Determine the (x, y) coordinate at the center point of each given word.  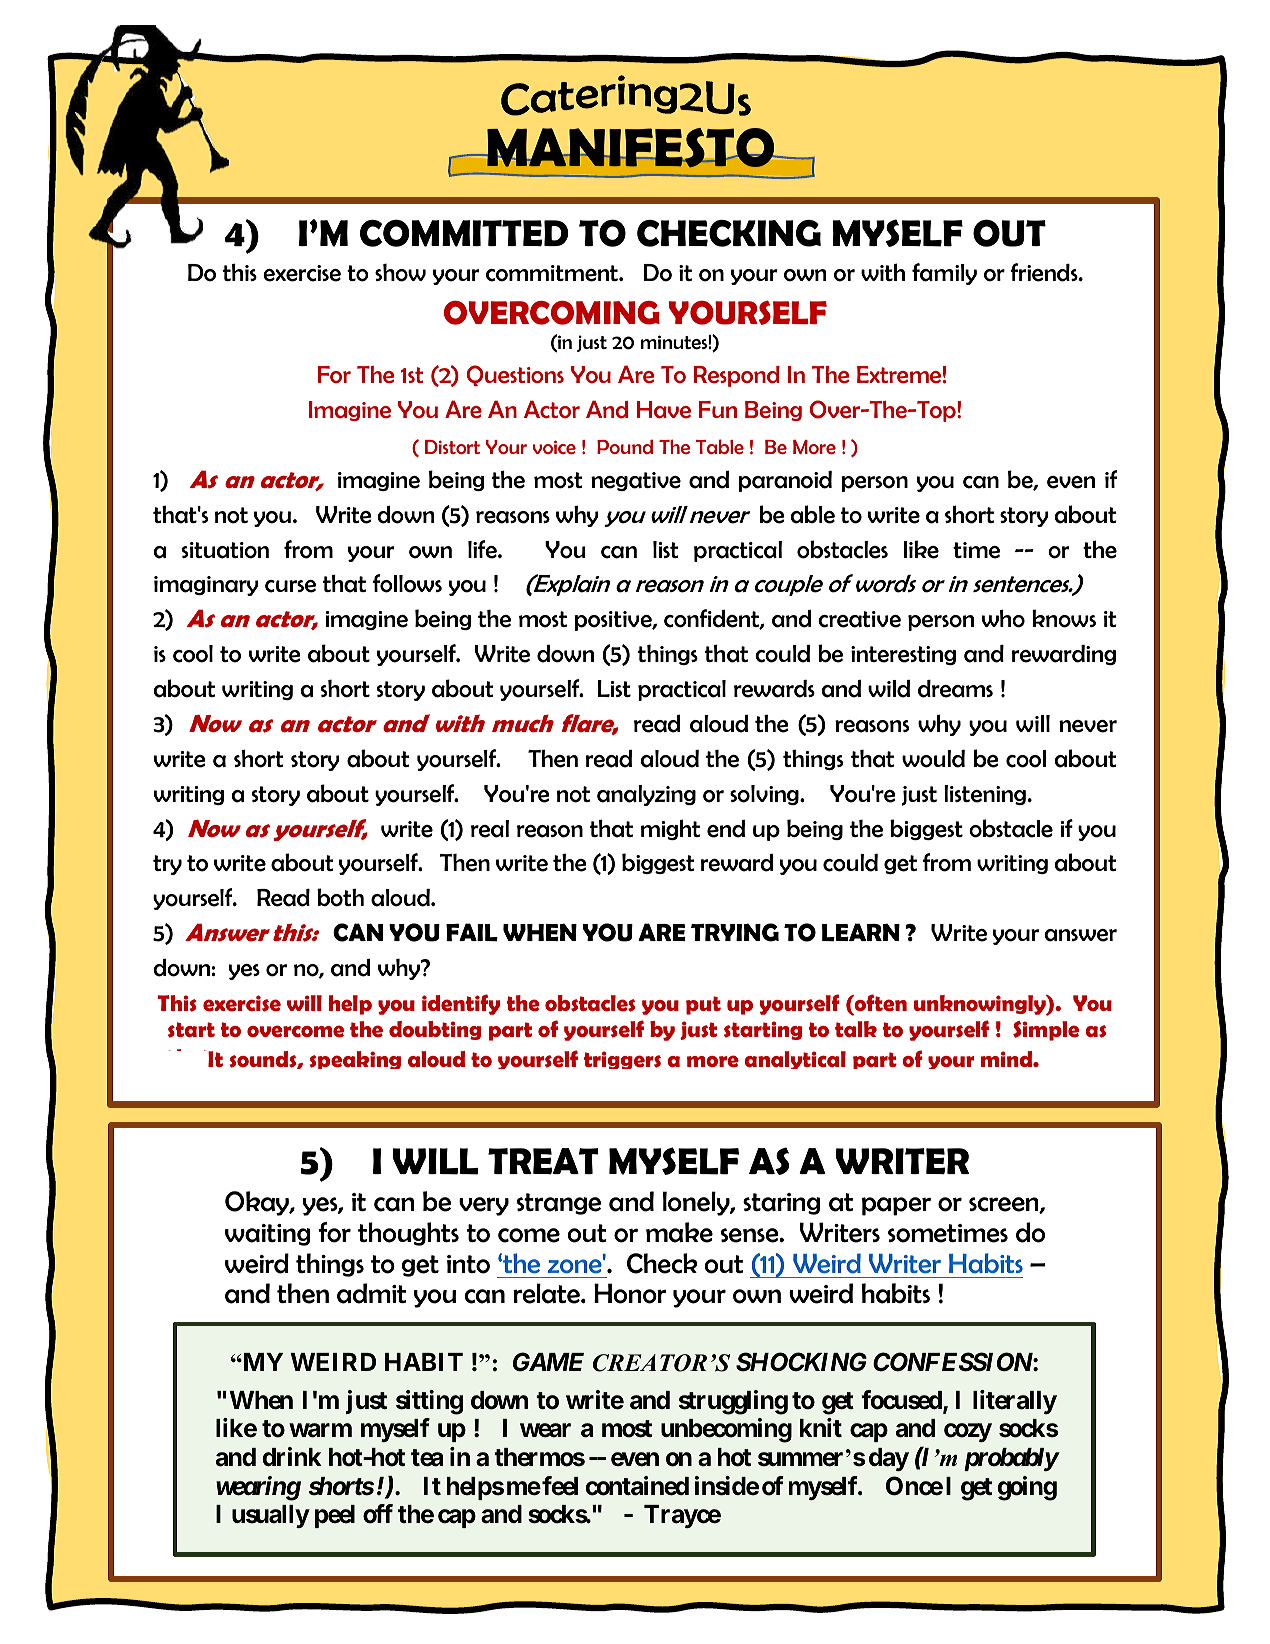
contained (637, 1486)
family (944, 274)
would (933, 759)
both (340, 897)
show (400, 273)
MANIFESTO (631, 148)
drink (292, 1456)
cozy (968, 1433)
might (670, 829)
